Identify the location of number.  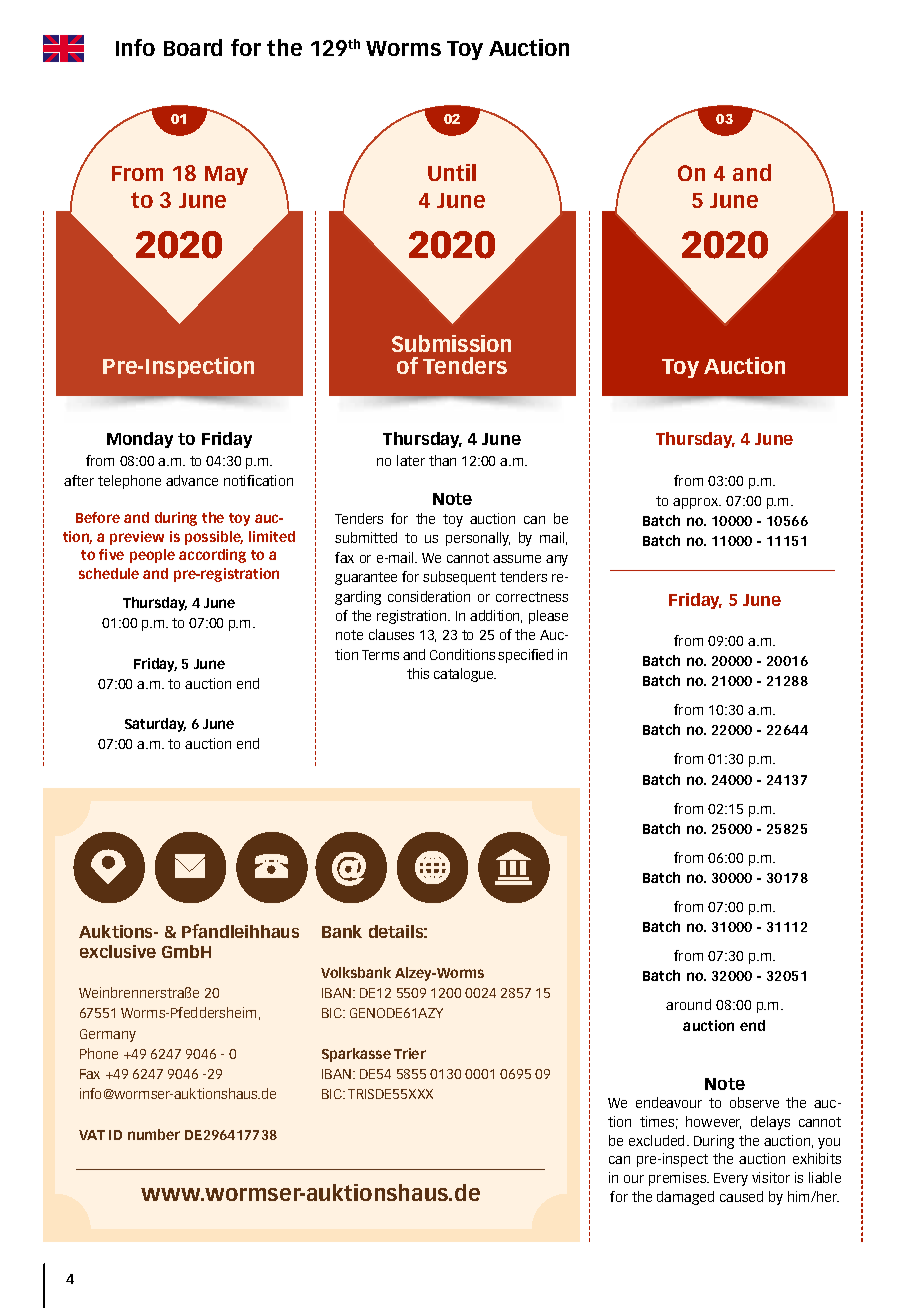
(154, 1134).
